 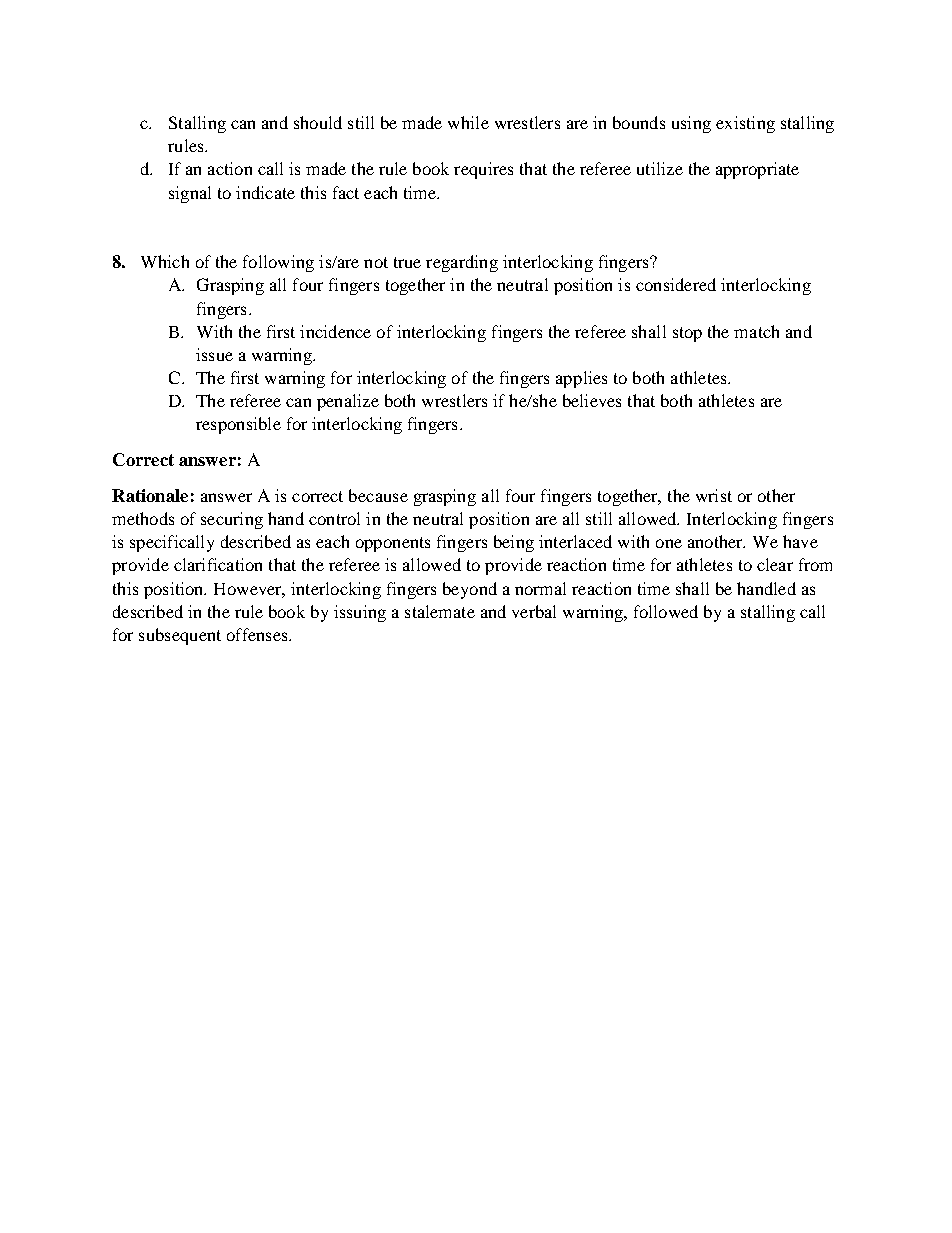 I want to click on should, so click(x=318, y=122).
